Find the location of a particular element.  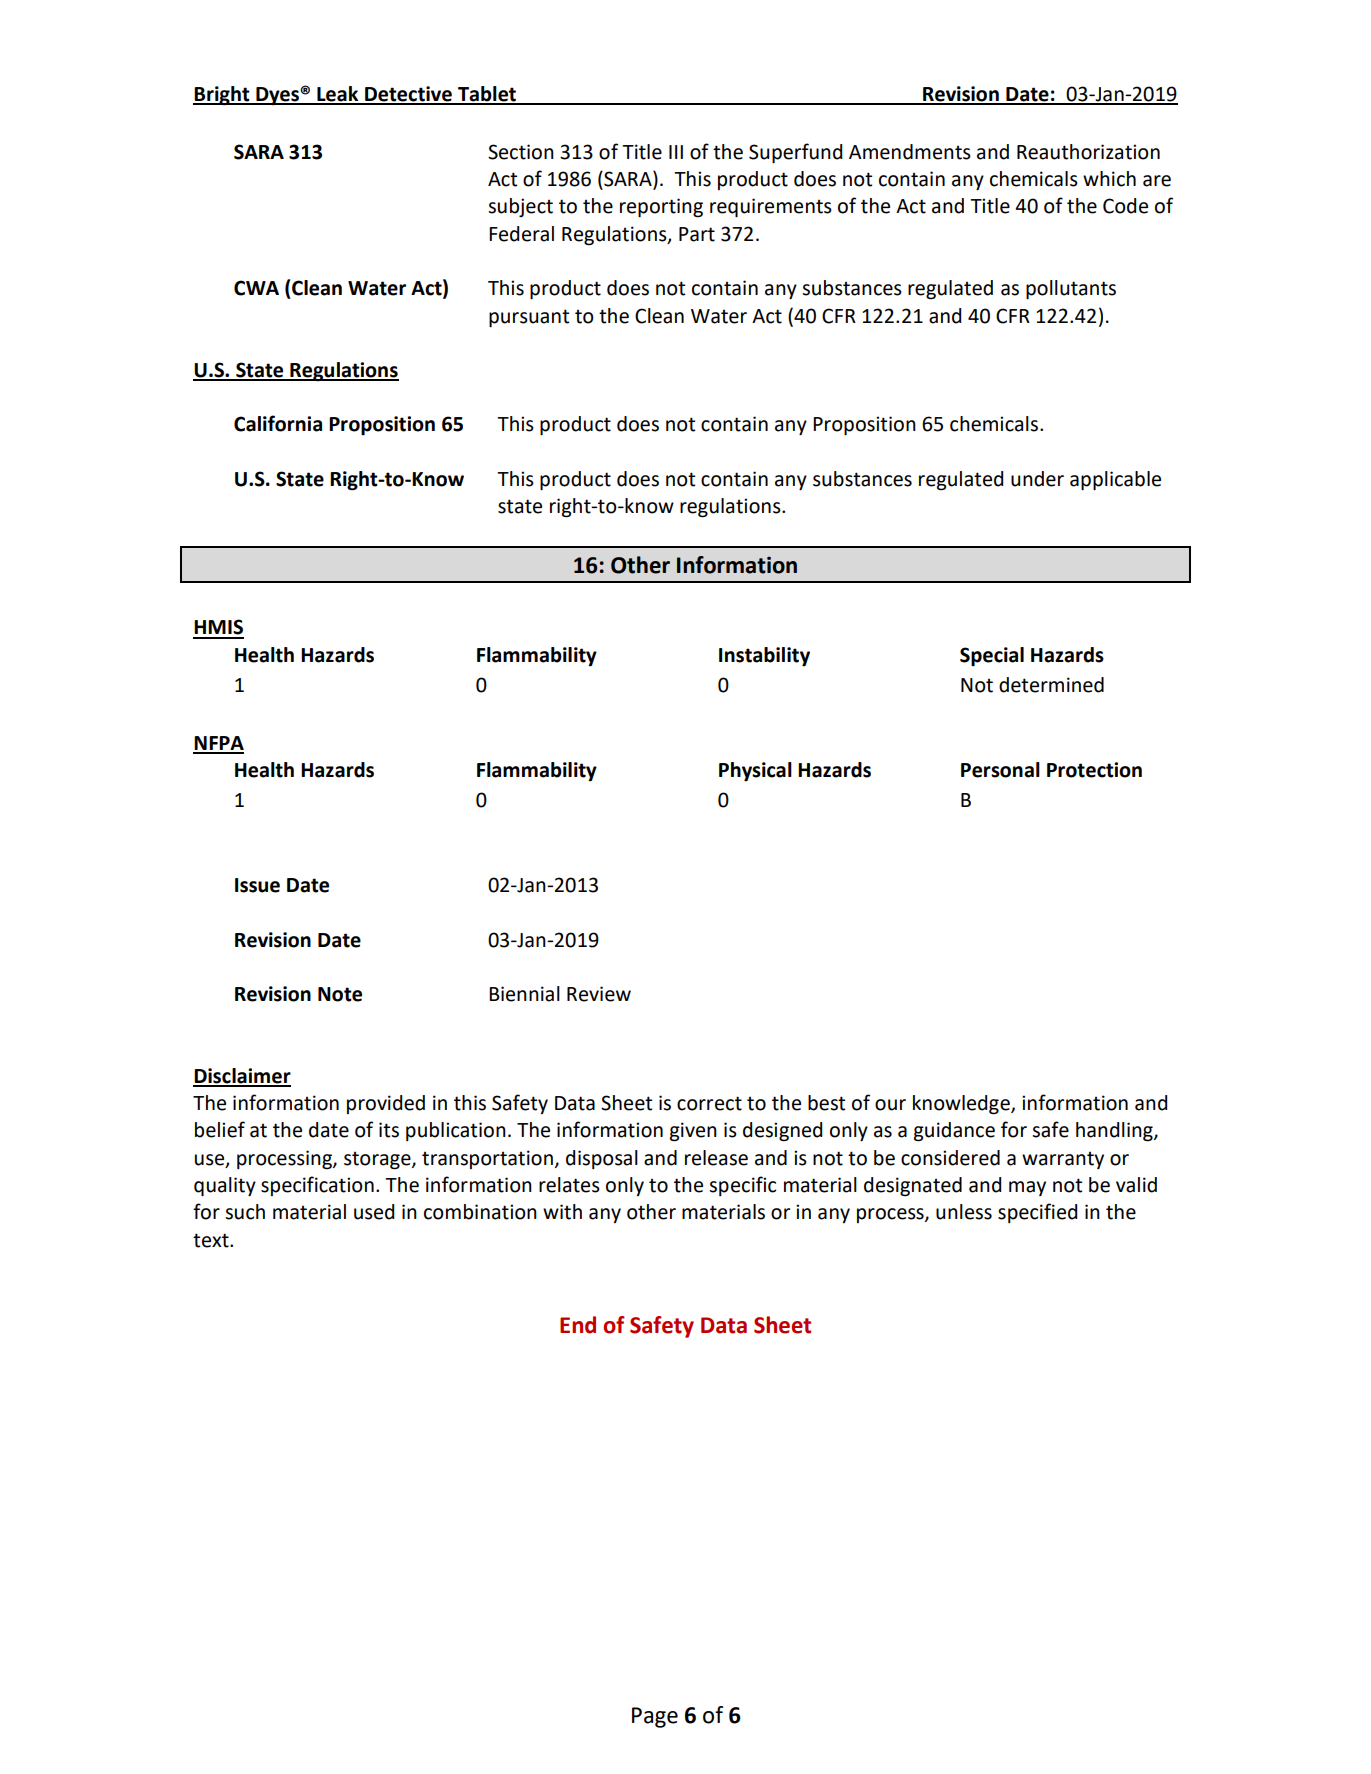

which is located at coordinates (1109, 179).
